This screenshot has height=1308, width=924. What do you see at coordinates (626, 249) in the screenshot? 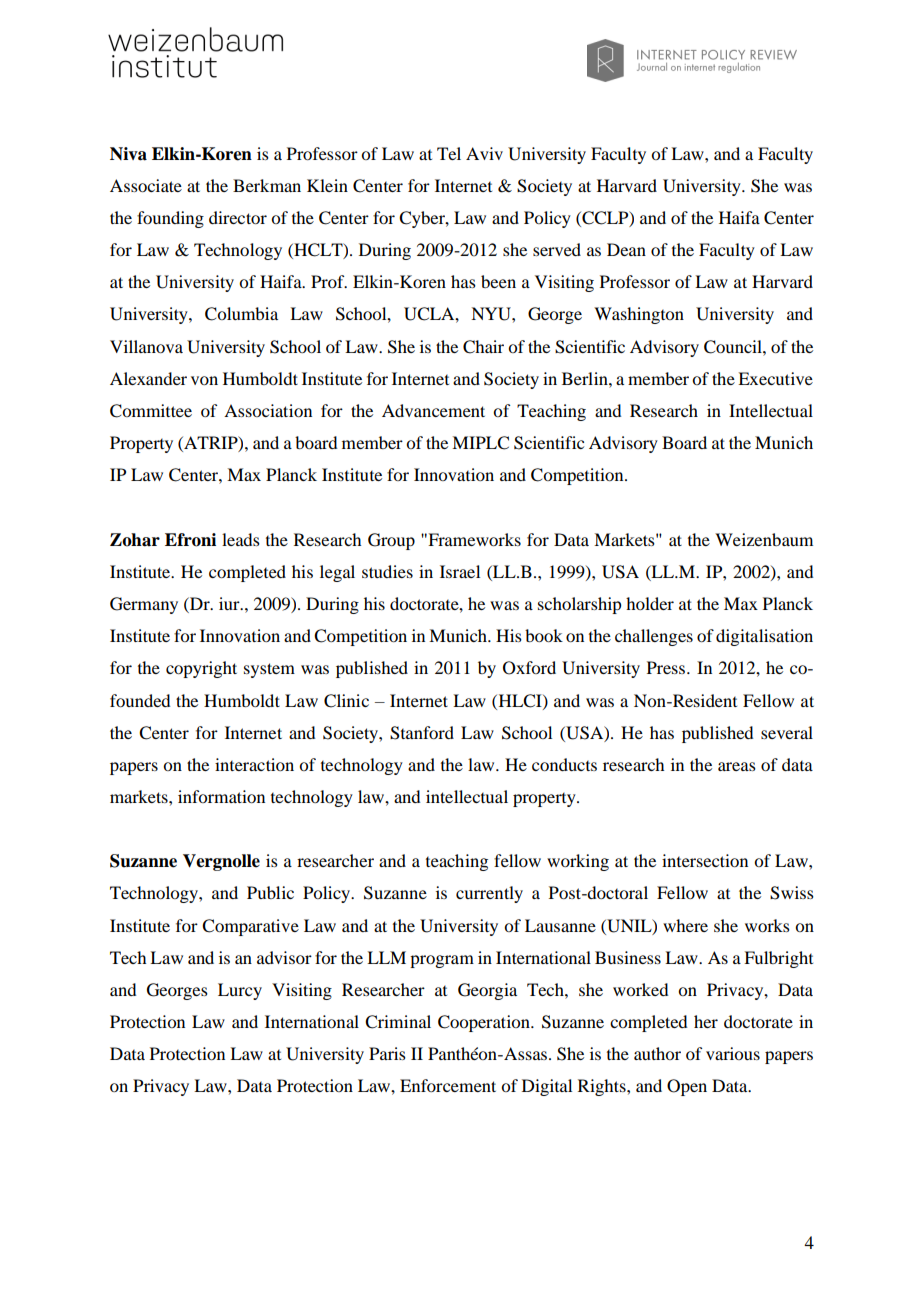
I see `Dean` at bounding box center [626, 249].
